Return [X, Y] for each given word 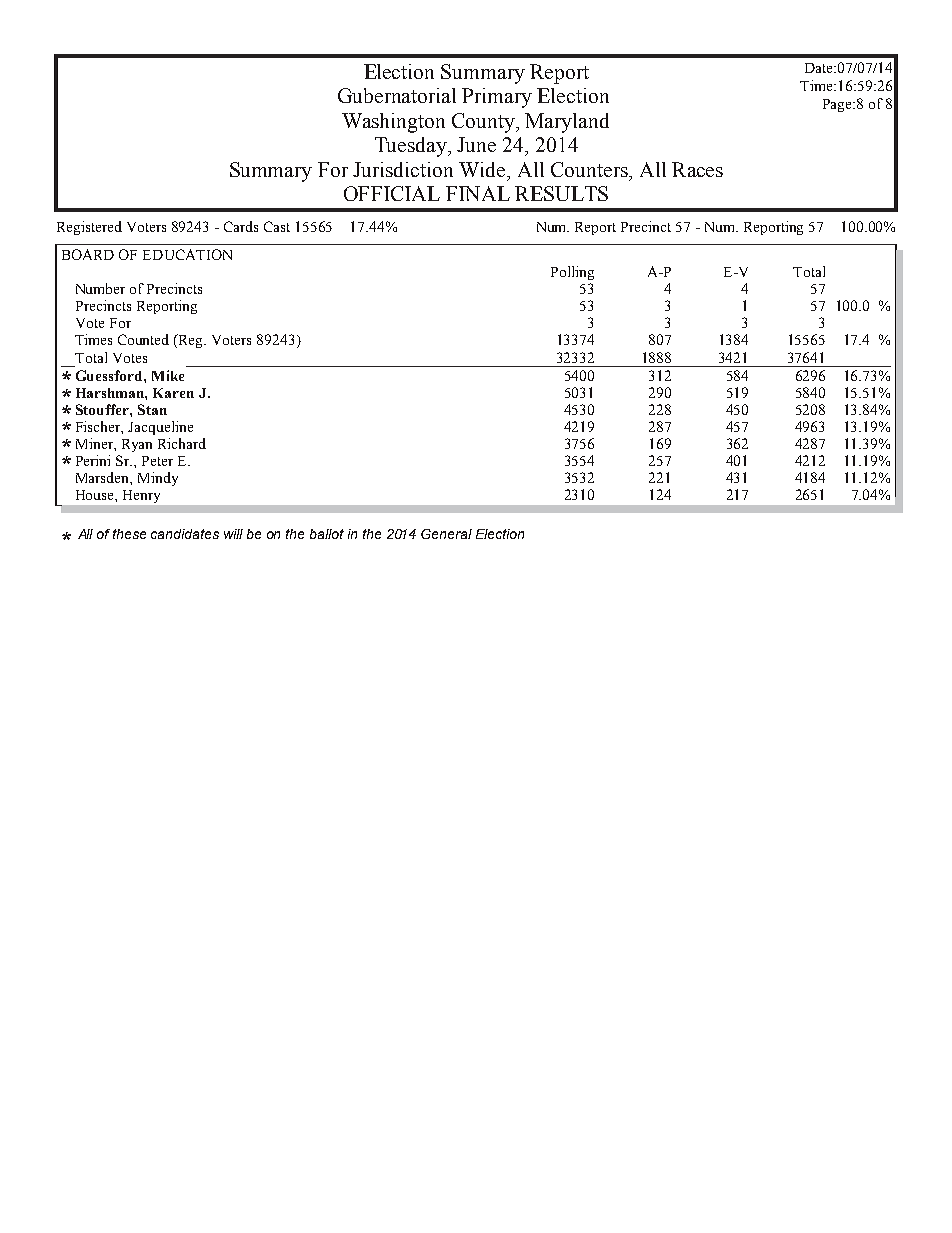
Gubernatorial [397, 95]
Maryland [567, 123]
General [446, 534]
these [129, 534]
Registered [89, 228]
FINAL [478, 193]
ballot [327, 534]
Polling [572, 273]
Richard [182, 443]
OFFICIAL [392, 193]
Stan [152, 409]
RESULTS [561, 193]
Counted [143, 339]
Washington [393, 123]
